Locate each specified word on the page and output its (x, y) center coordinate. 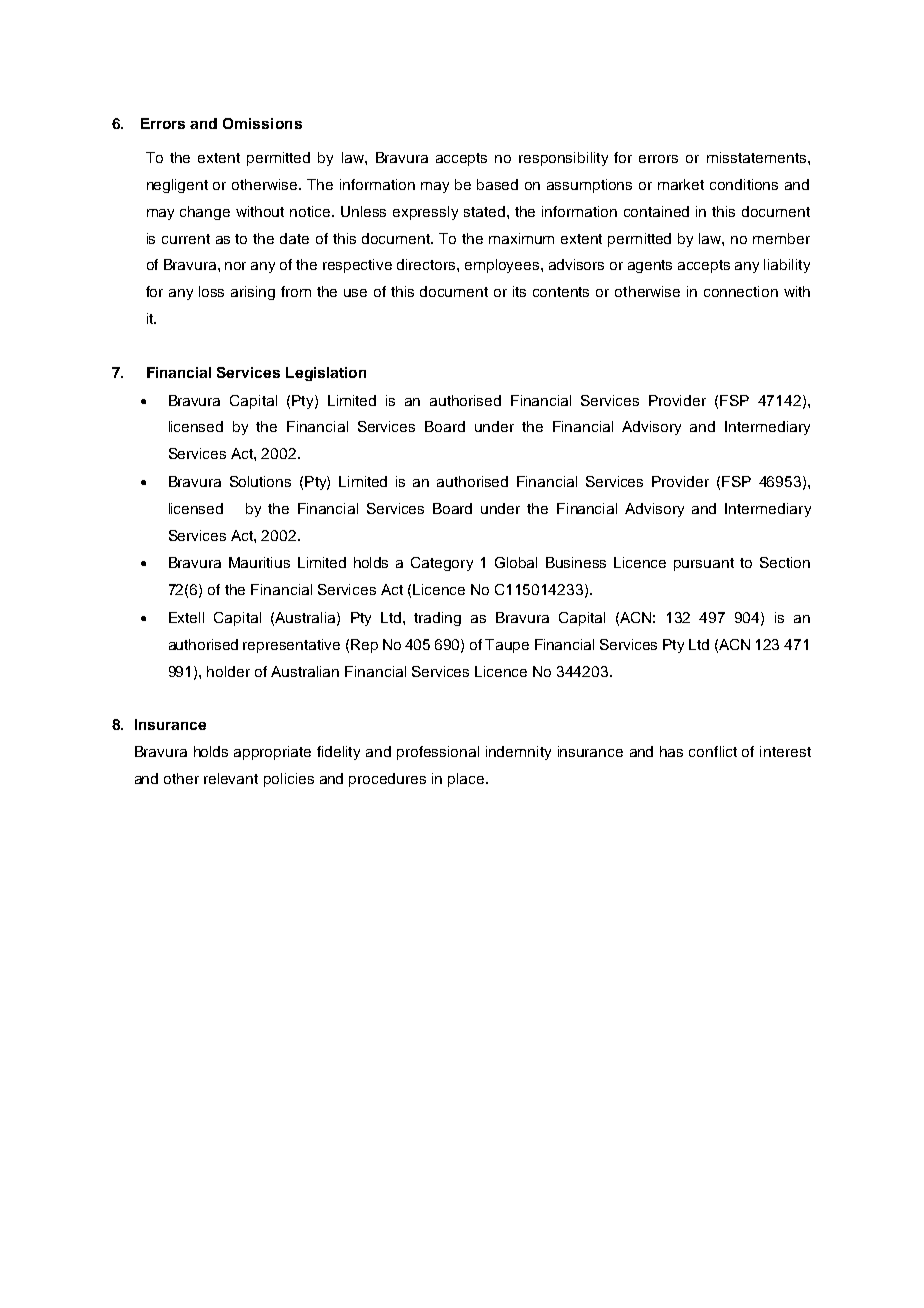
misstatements (758, 157)
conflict (713, 751)
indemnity (518, 753)
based (497, 184)
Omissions (262, 123)
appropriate (272, 753)
